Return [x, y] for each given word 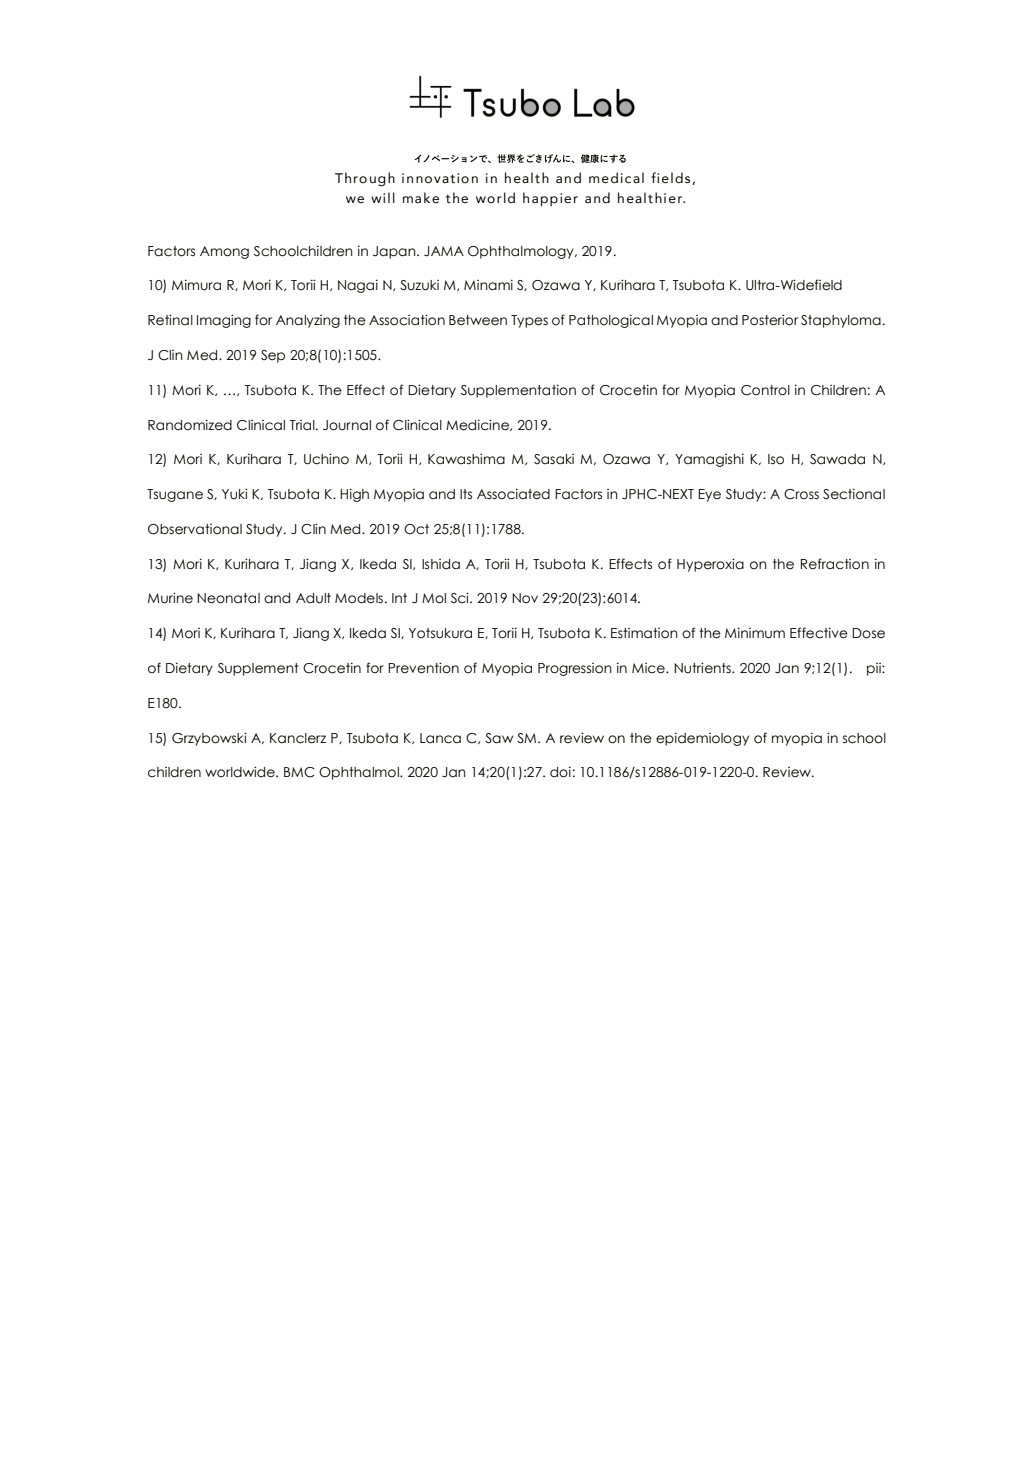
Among [224, 252]
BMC [299, 772]
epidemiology [702, 739]
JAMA [444, 251]
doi [560, 772]
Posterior [770, 320]
